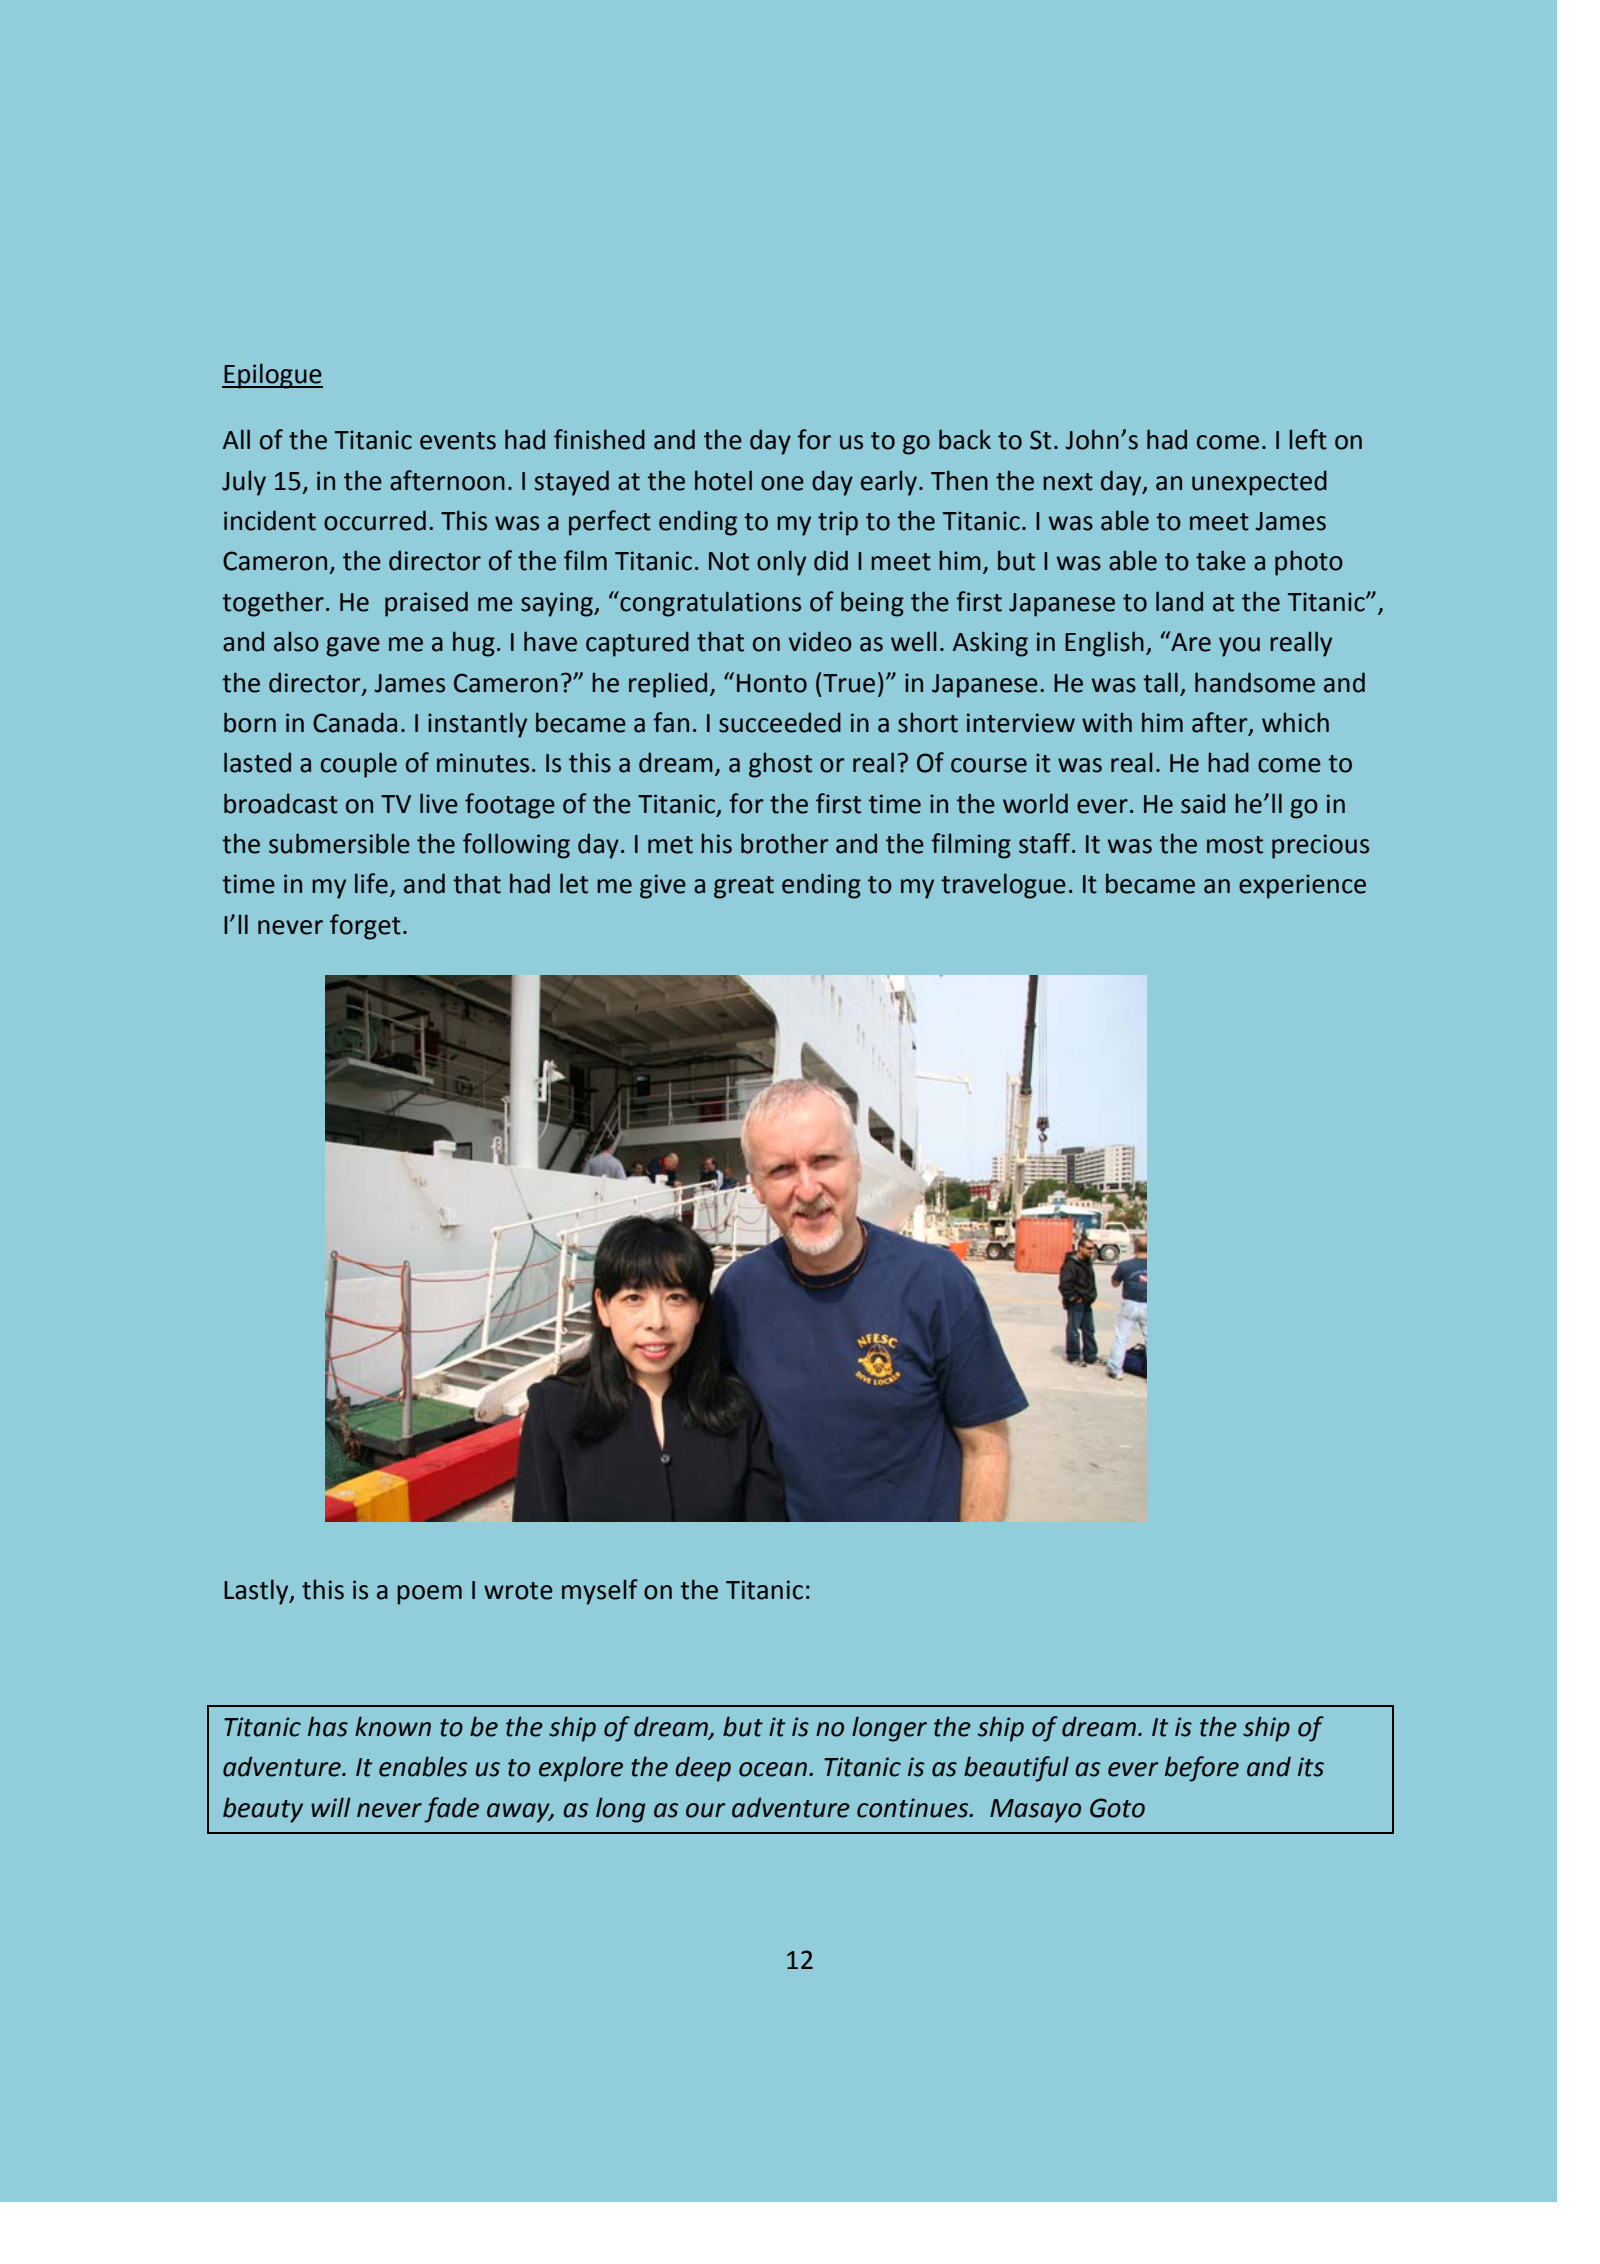 This document has width=1600, height=2264. Describe the element at coordinates (1302, 886) in the document. I see `experience` at that location.
